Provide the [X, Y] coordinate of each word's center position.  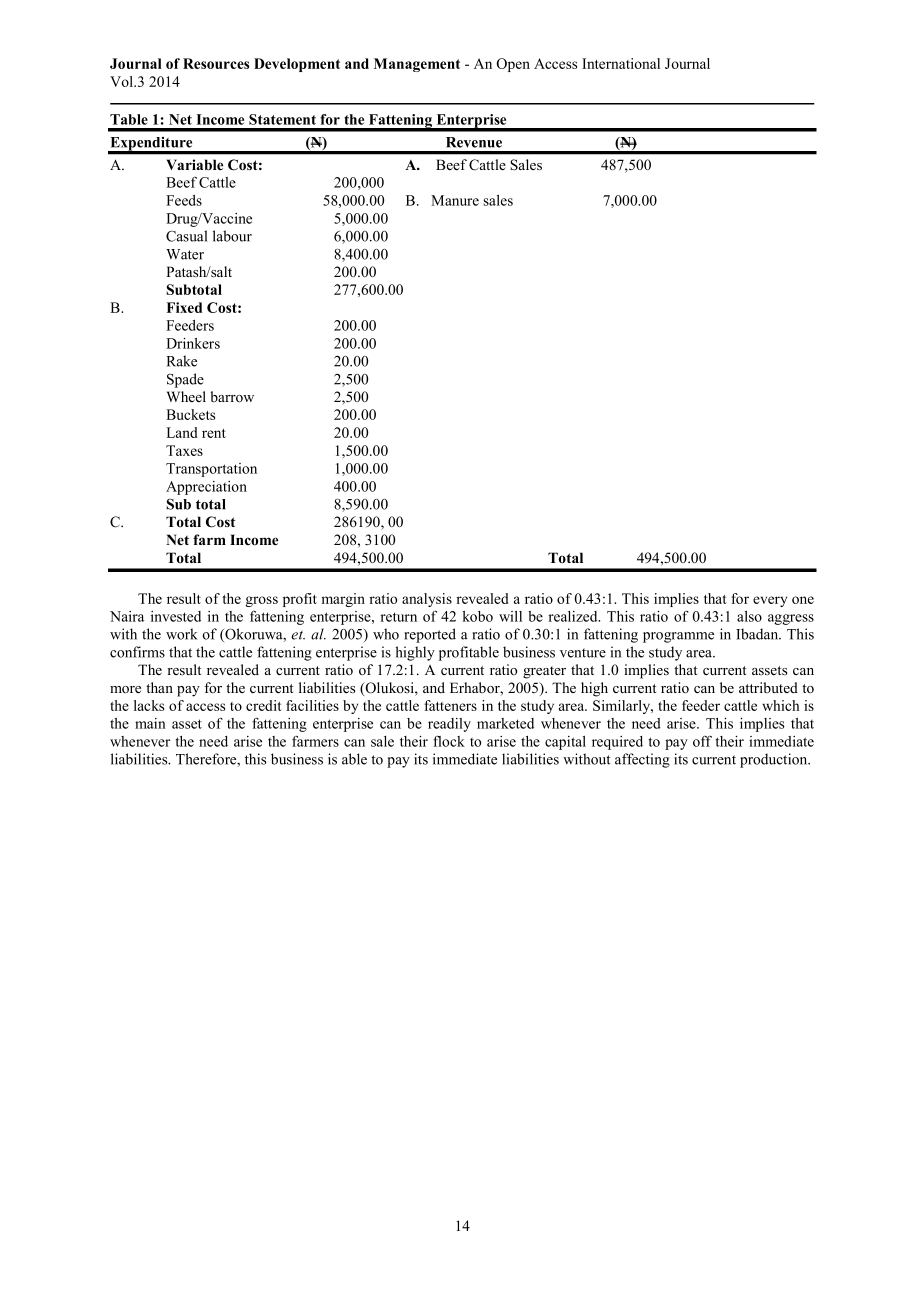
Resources [216, 63]
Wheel [186, 396]
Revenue [474, 142]
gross [261, 601]
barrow [232, 396]
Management [417, 65]
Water [185, 254]
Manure [455, 200]
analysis [427, 600]
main [150, 723]
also [749, 616]
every [770, 601]
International [621, 63]
